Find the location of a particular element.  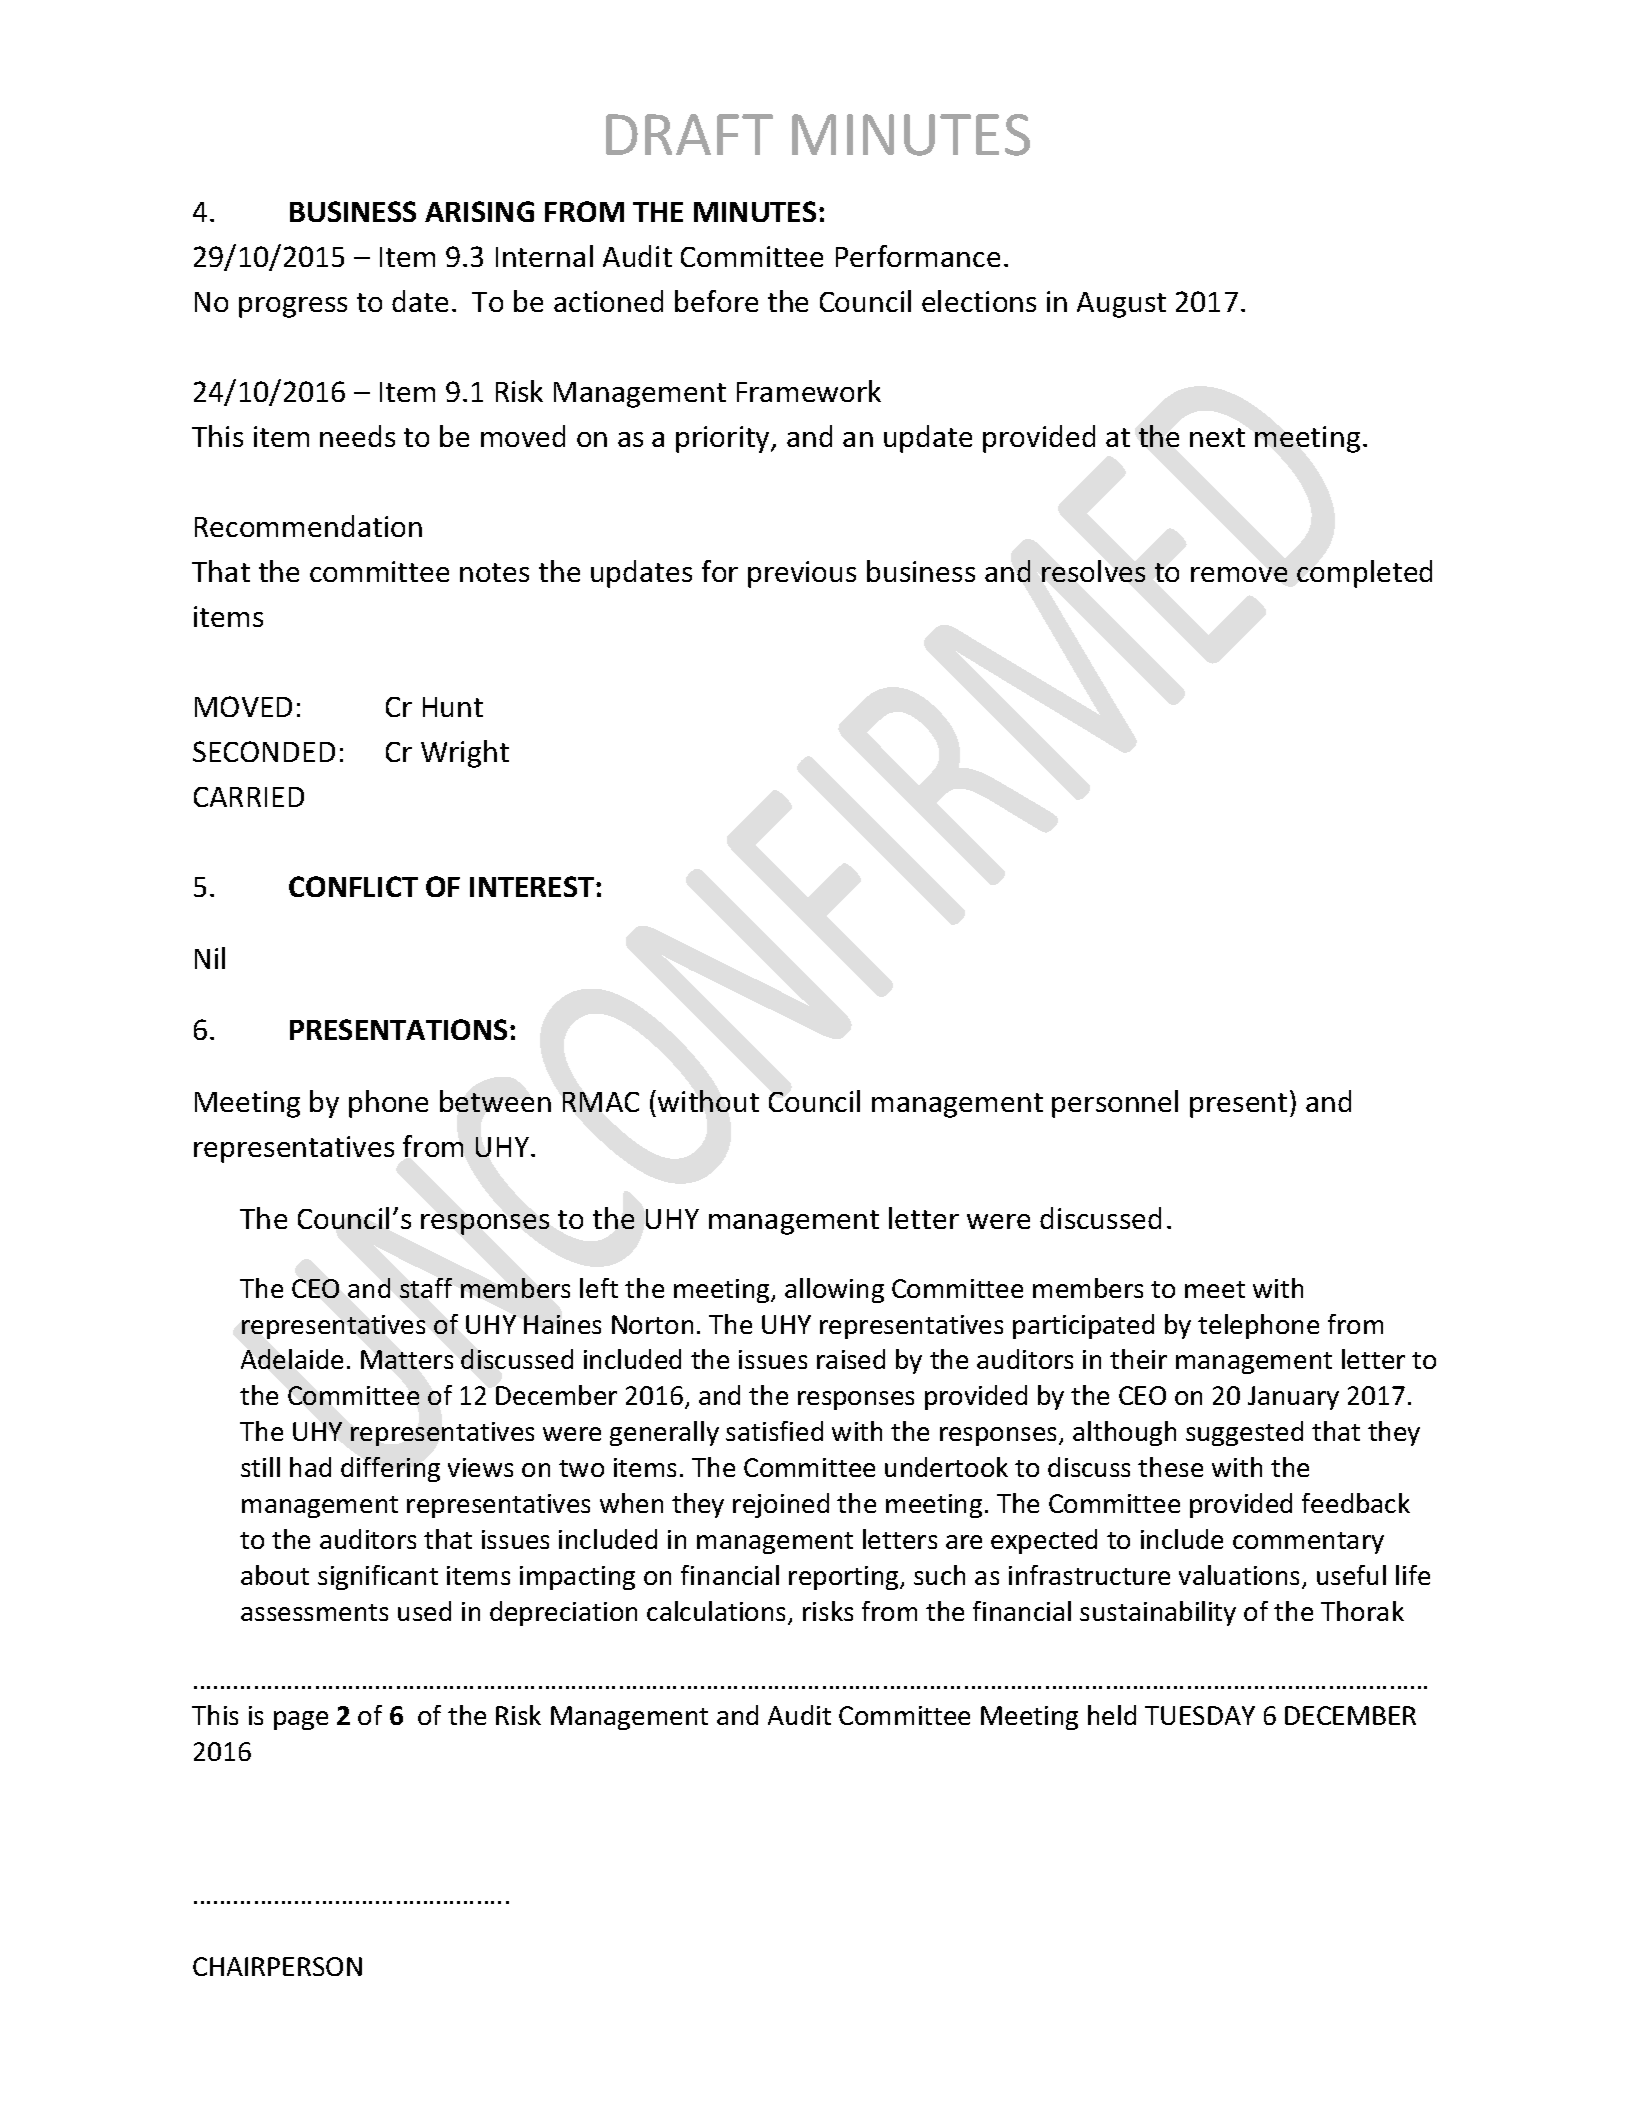

Matters is located at coordinates (407, 1359).
